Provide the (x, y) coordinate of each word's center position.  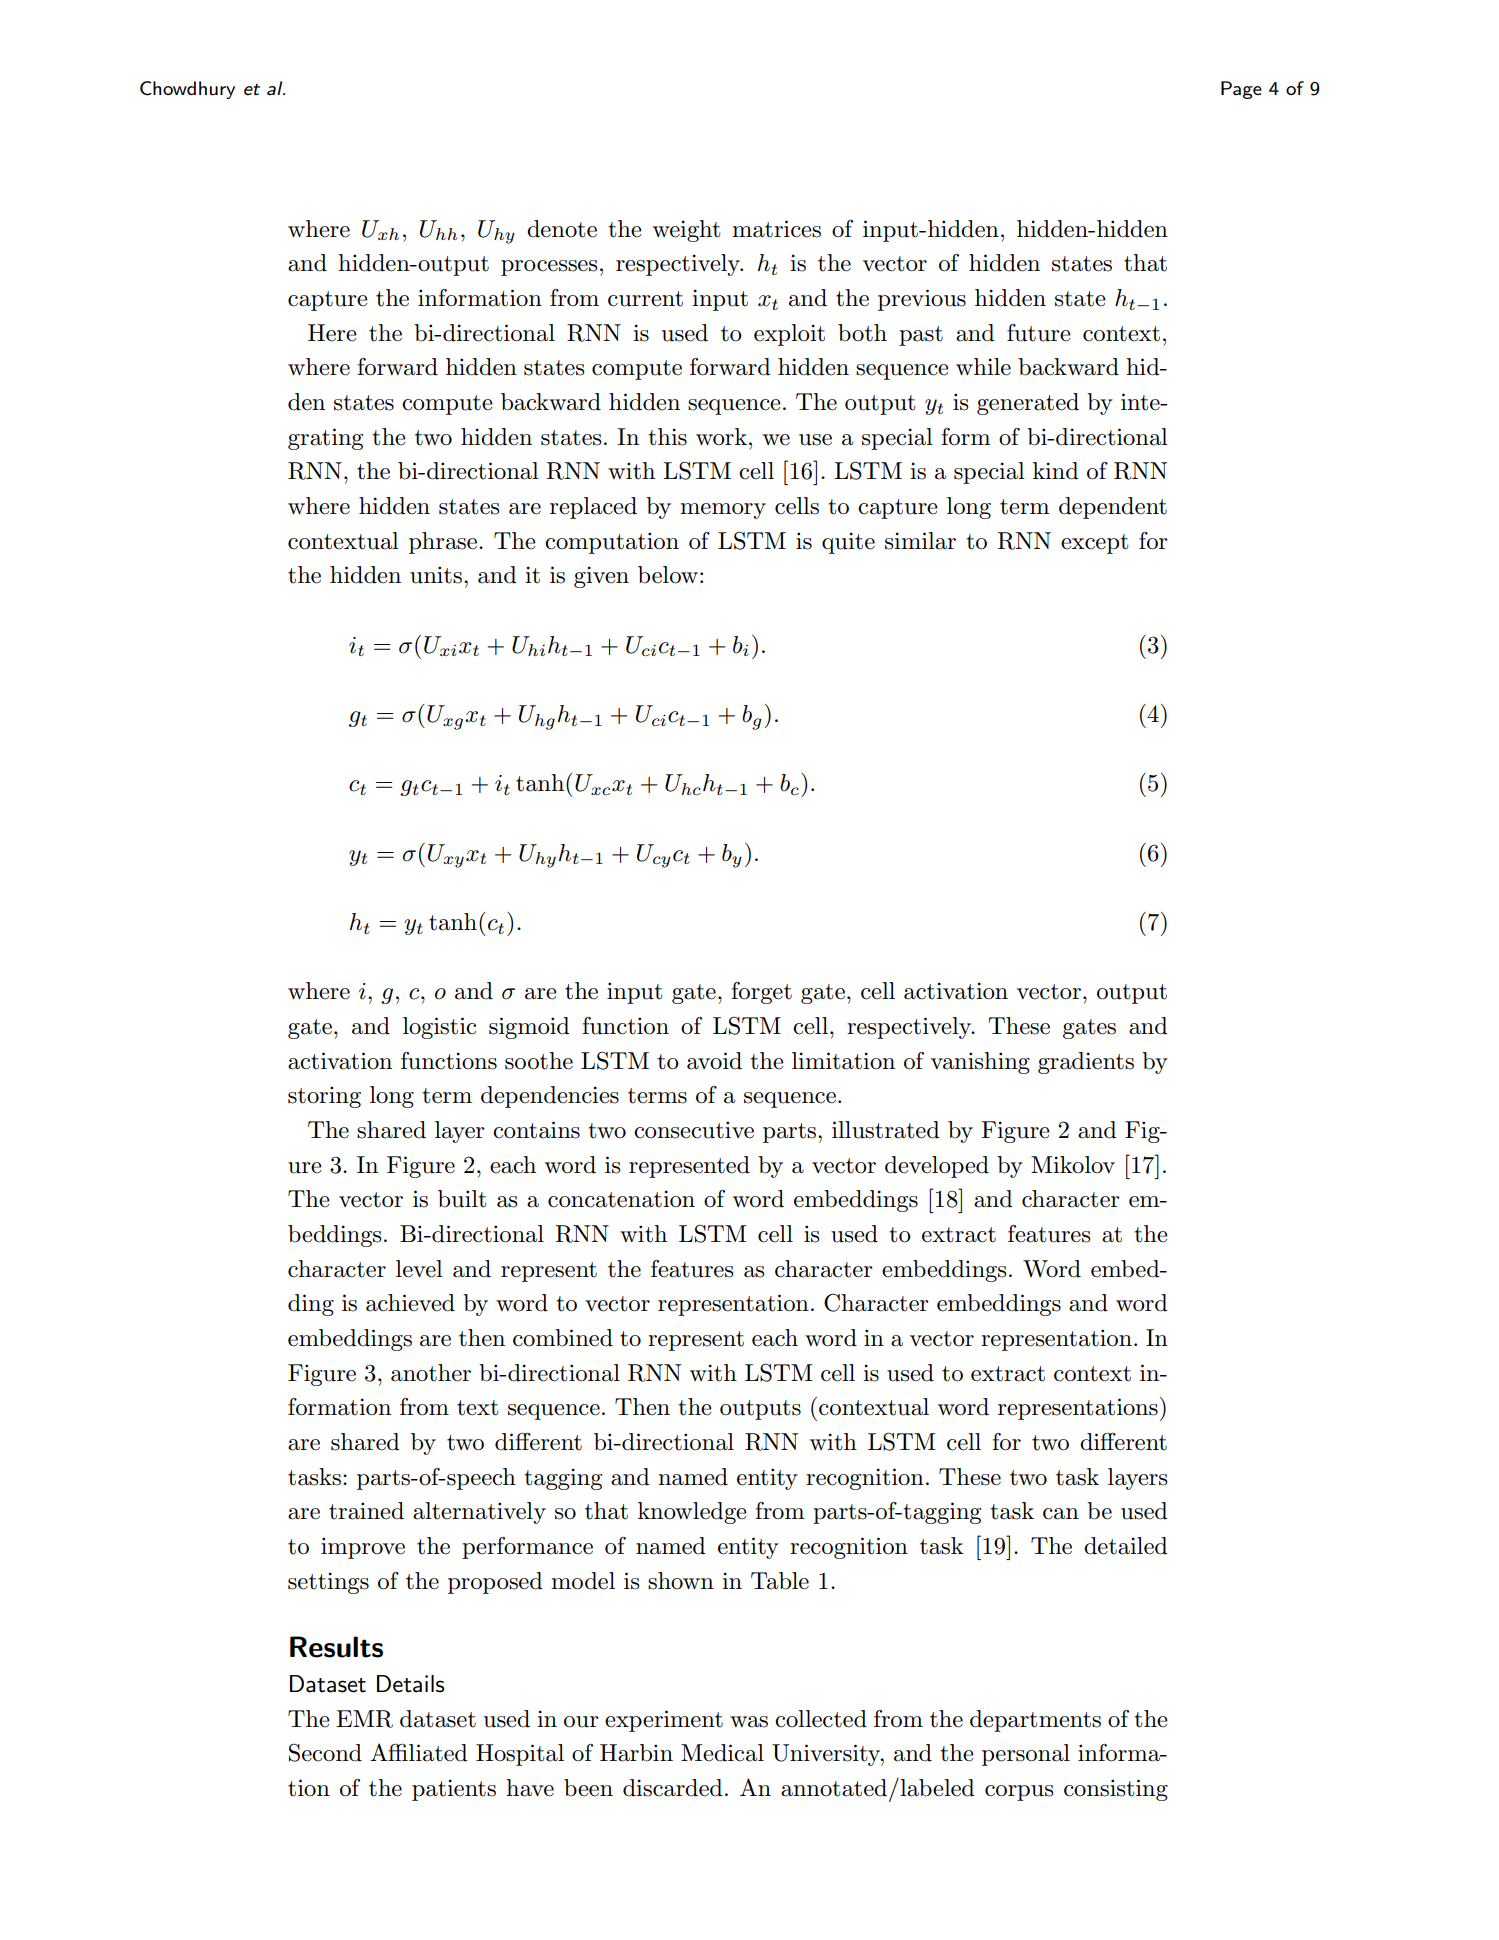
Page (1241, 90)
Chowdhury (187, 90)
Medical (722, 1753)
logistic (439, 1028)
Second (325, 1753)
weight (687, 231)
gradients (1086, 1063)
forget (761, 993)
